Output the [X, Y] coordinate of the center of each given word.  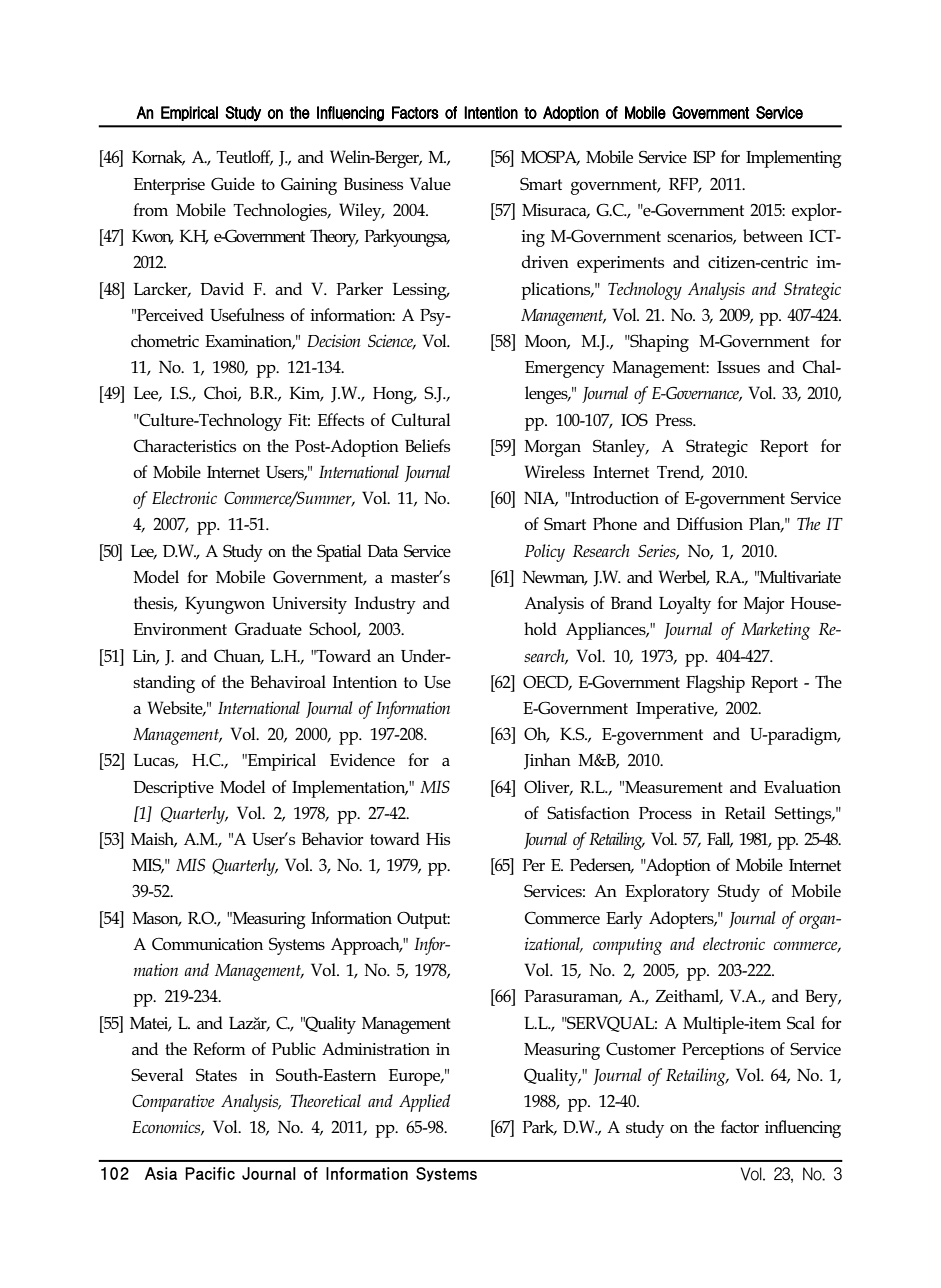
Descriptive [173, 789]
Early [624, 920]
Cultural [421, 419]
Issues [738, 367]
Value [430, 183]
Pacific [210, 1173]
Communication [207, 943]
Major [764, 605]
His [438, 839]
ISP [704, 156]
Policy [544, 553]
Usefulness [247, 314]
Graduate [268, 628]
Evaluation [802, 786]
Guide [233, 183]
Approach [366, 946]
